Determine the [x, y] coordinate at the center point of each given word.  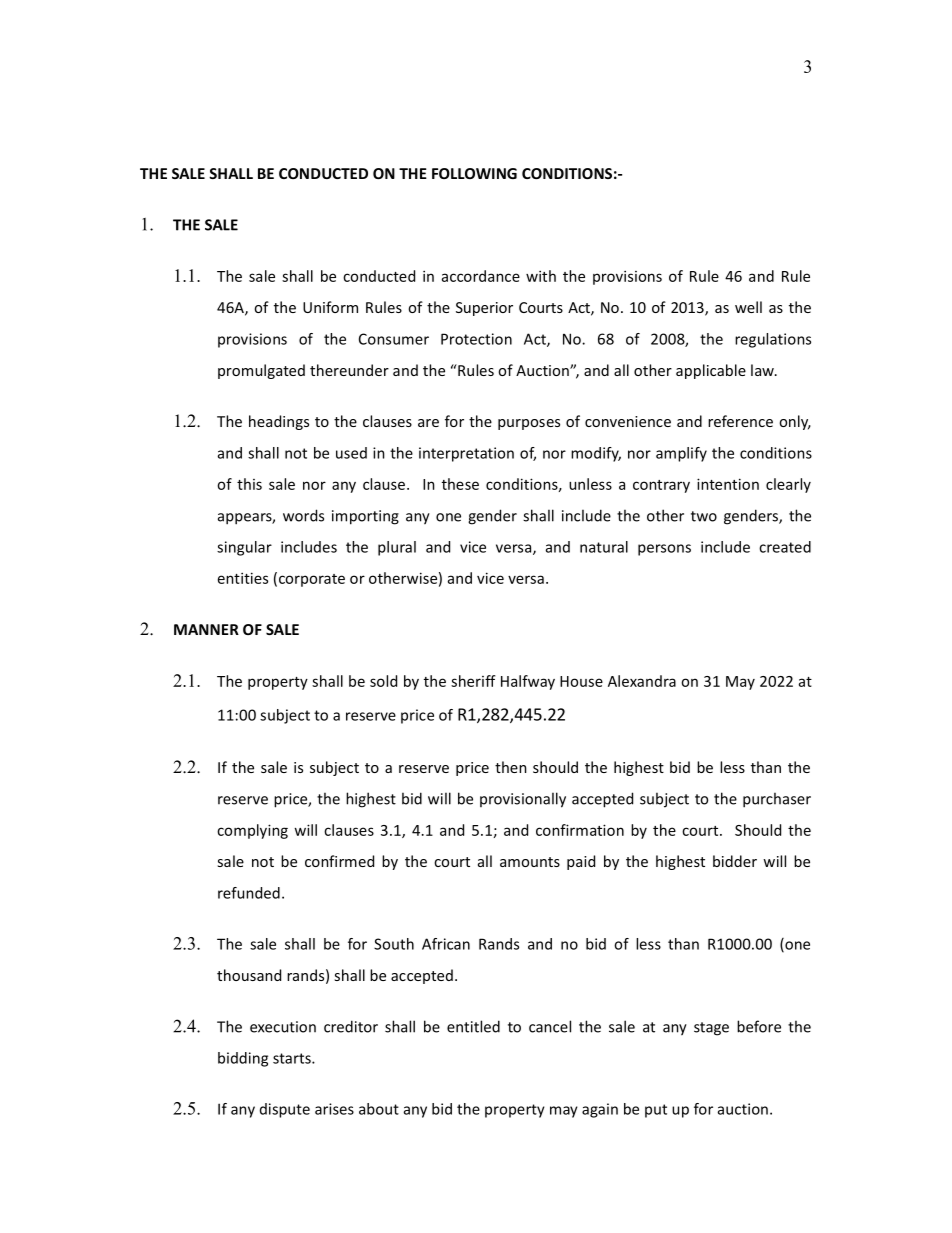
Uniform [330, 307]
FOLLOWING [474, 173]
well [748, 307]
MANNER [206, 629]
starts [293, 1058]
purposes [529, 424]
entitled [473, 1026]
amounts [530, 862]
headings [279, 422]
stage [711, 1029]
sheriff [473, 681]
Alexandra [642, 681]
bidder [735, 861]
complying [252, 831]
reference [740, 421]
